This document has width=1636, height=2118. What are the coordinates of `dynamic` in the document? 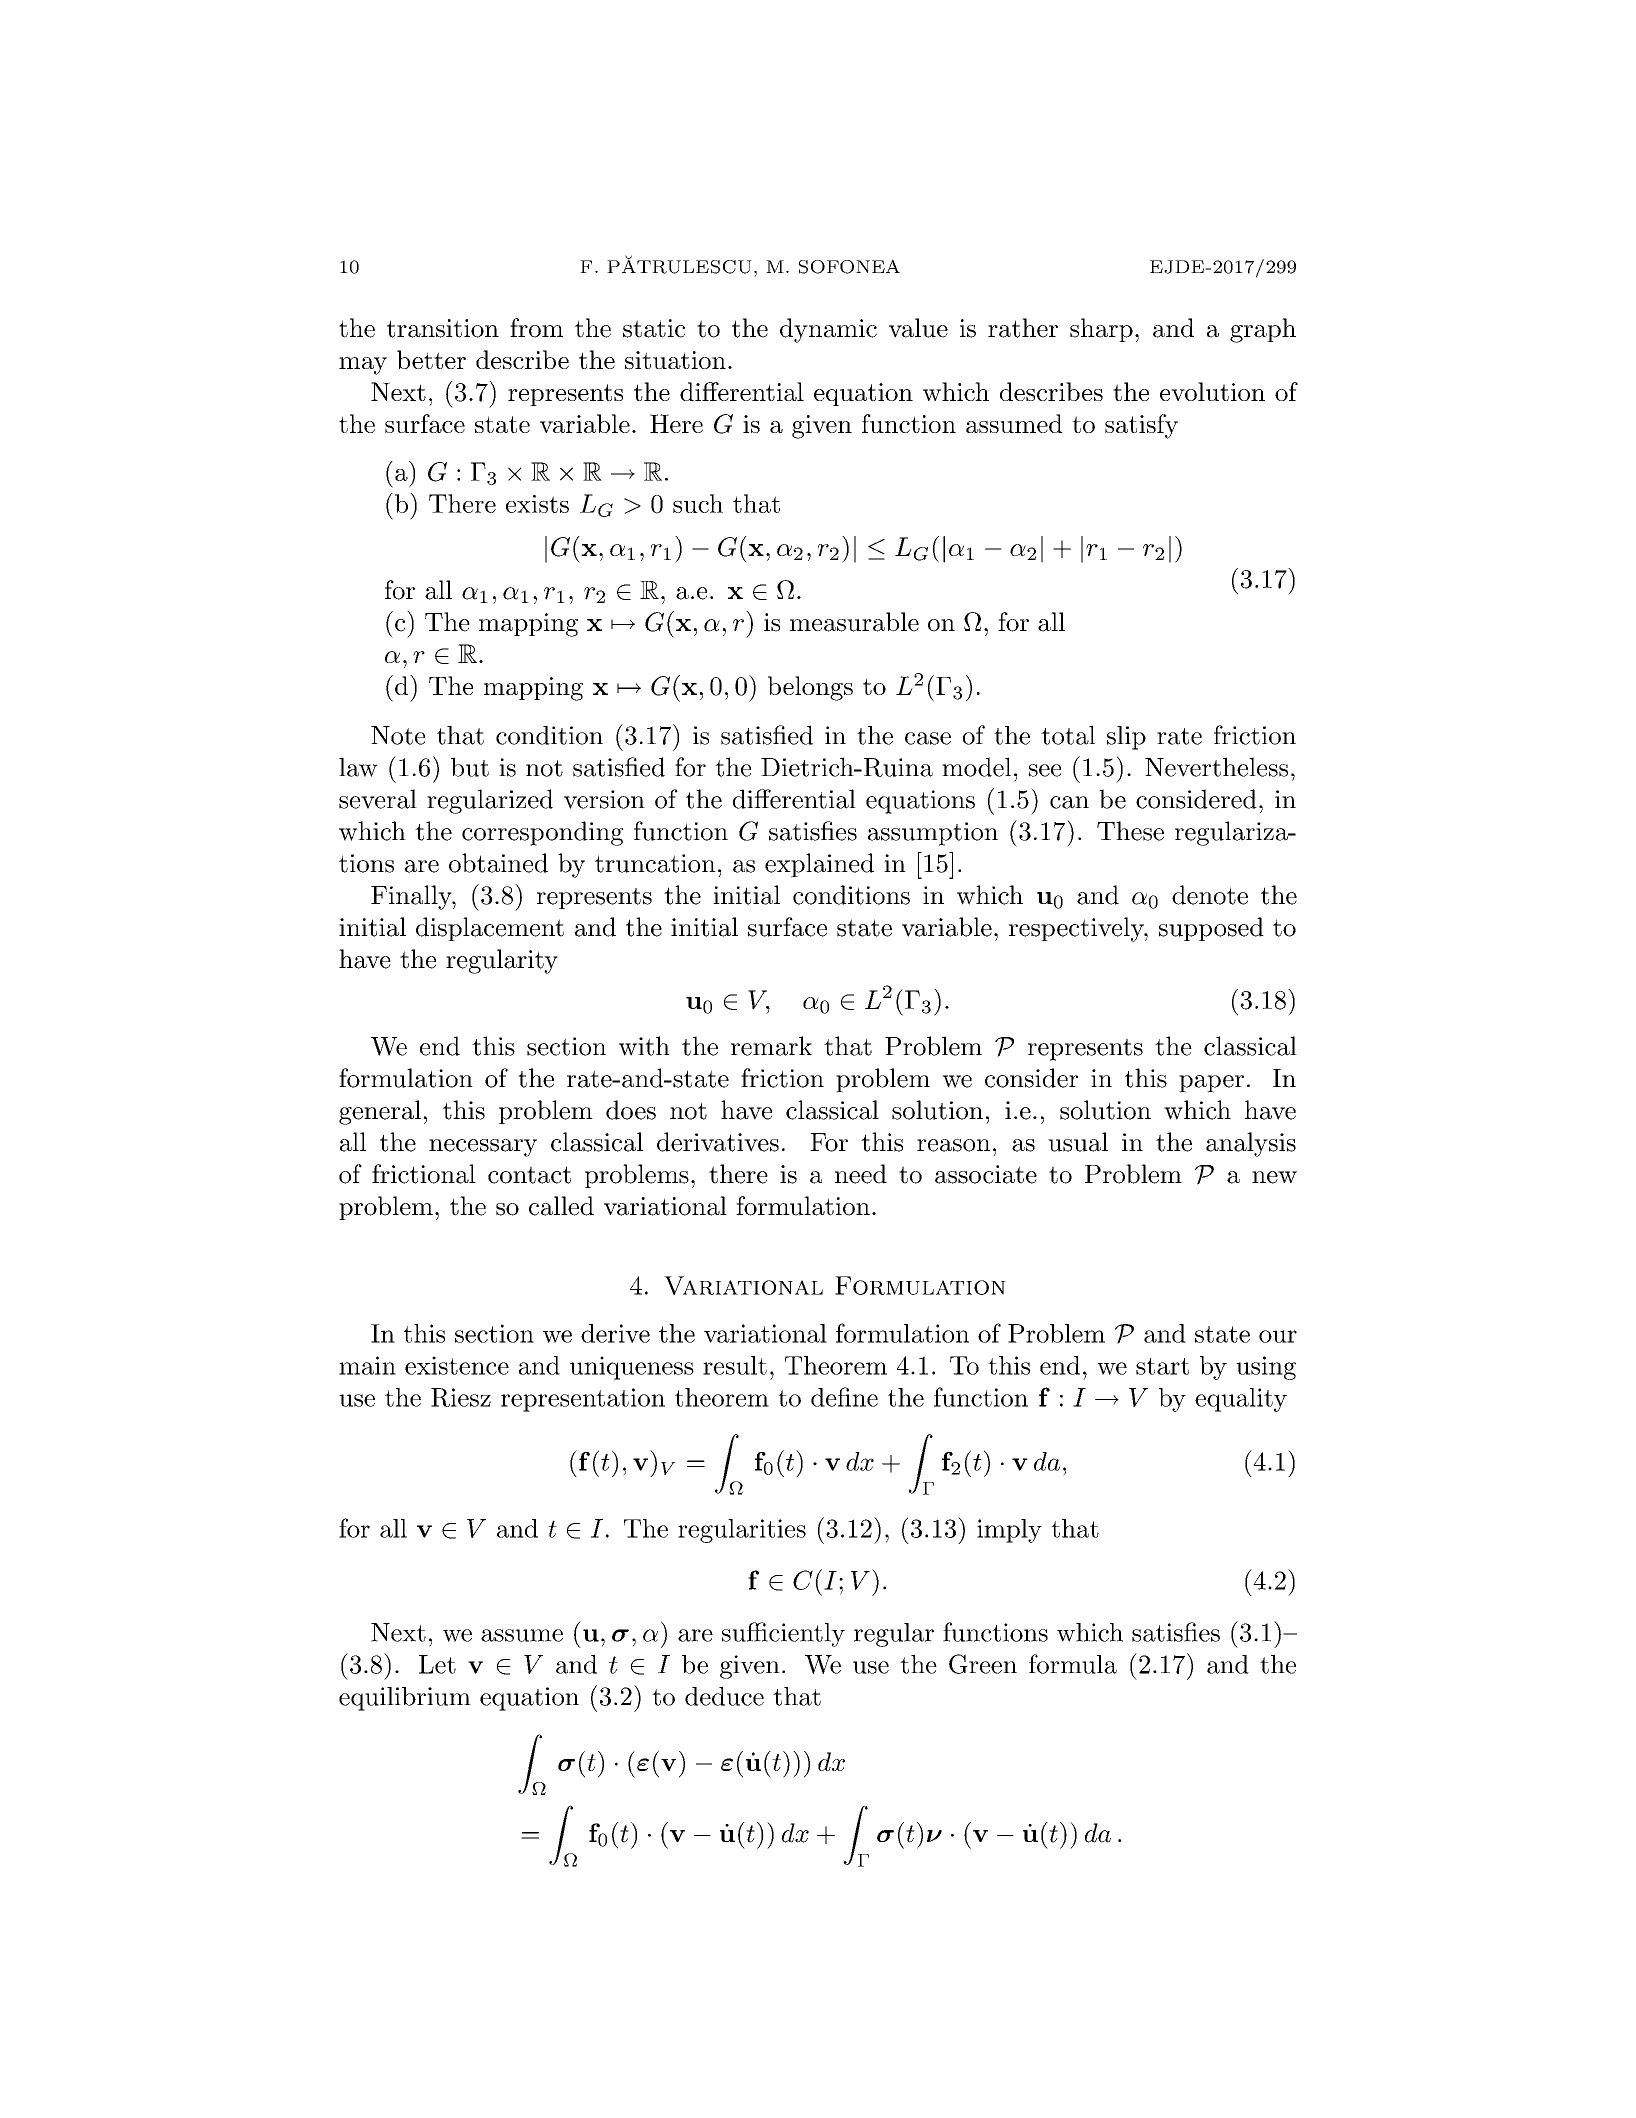 It's located at (828, 330).
